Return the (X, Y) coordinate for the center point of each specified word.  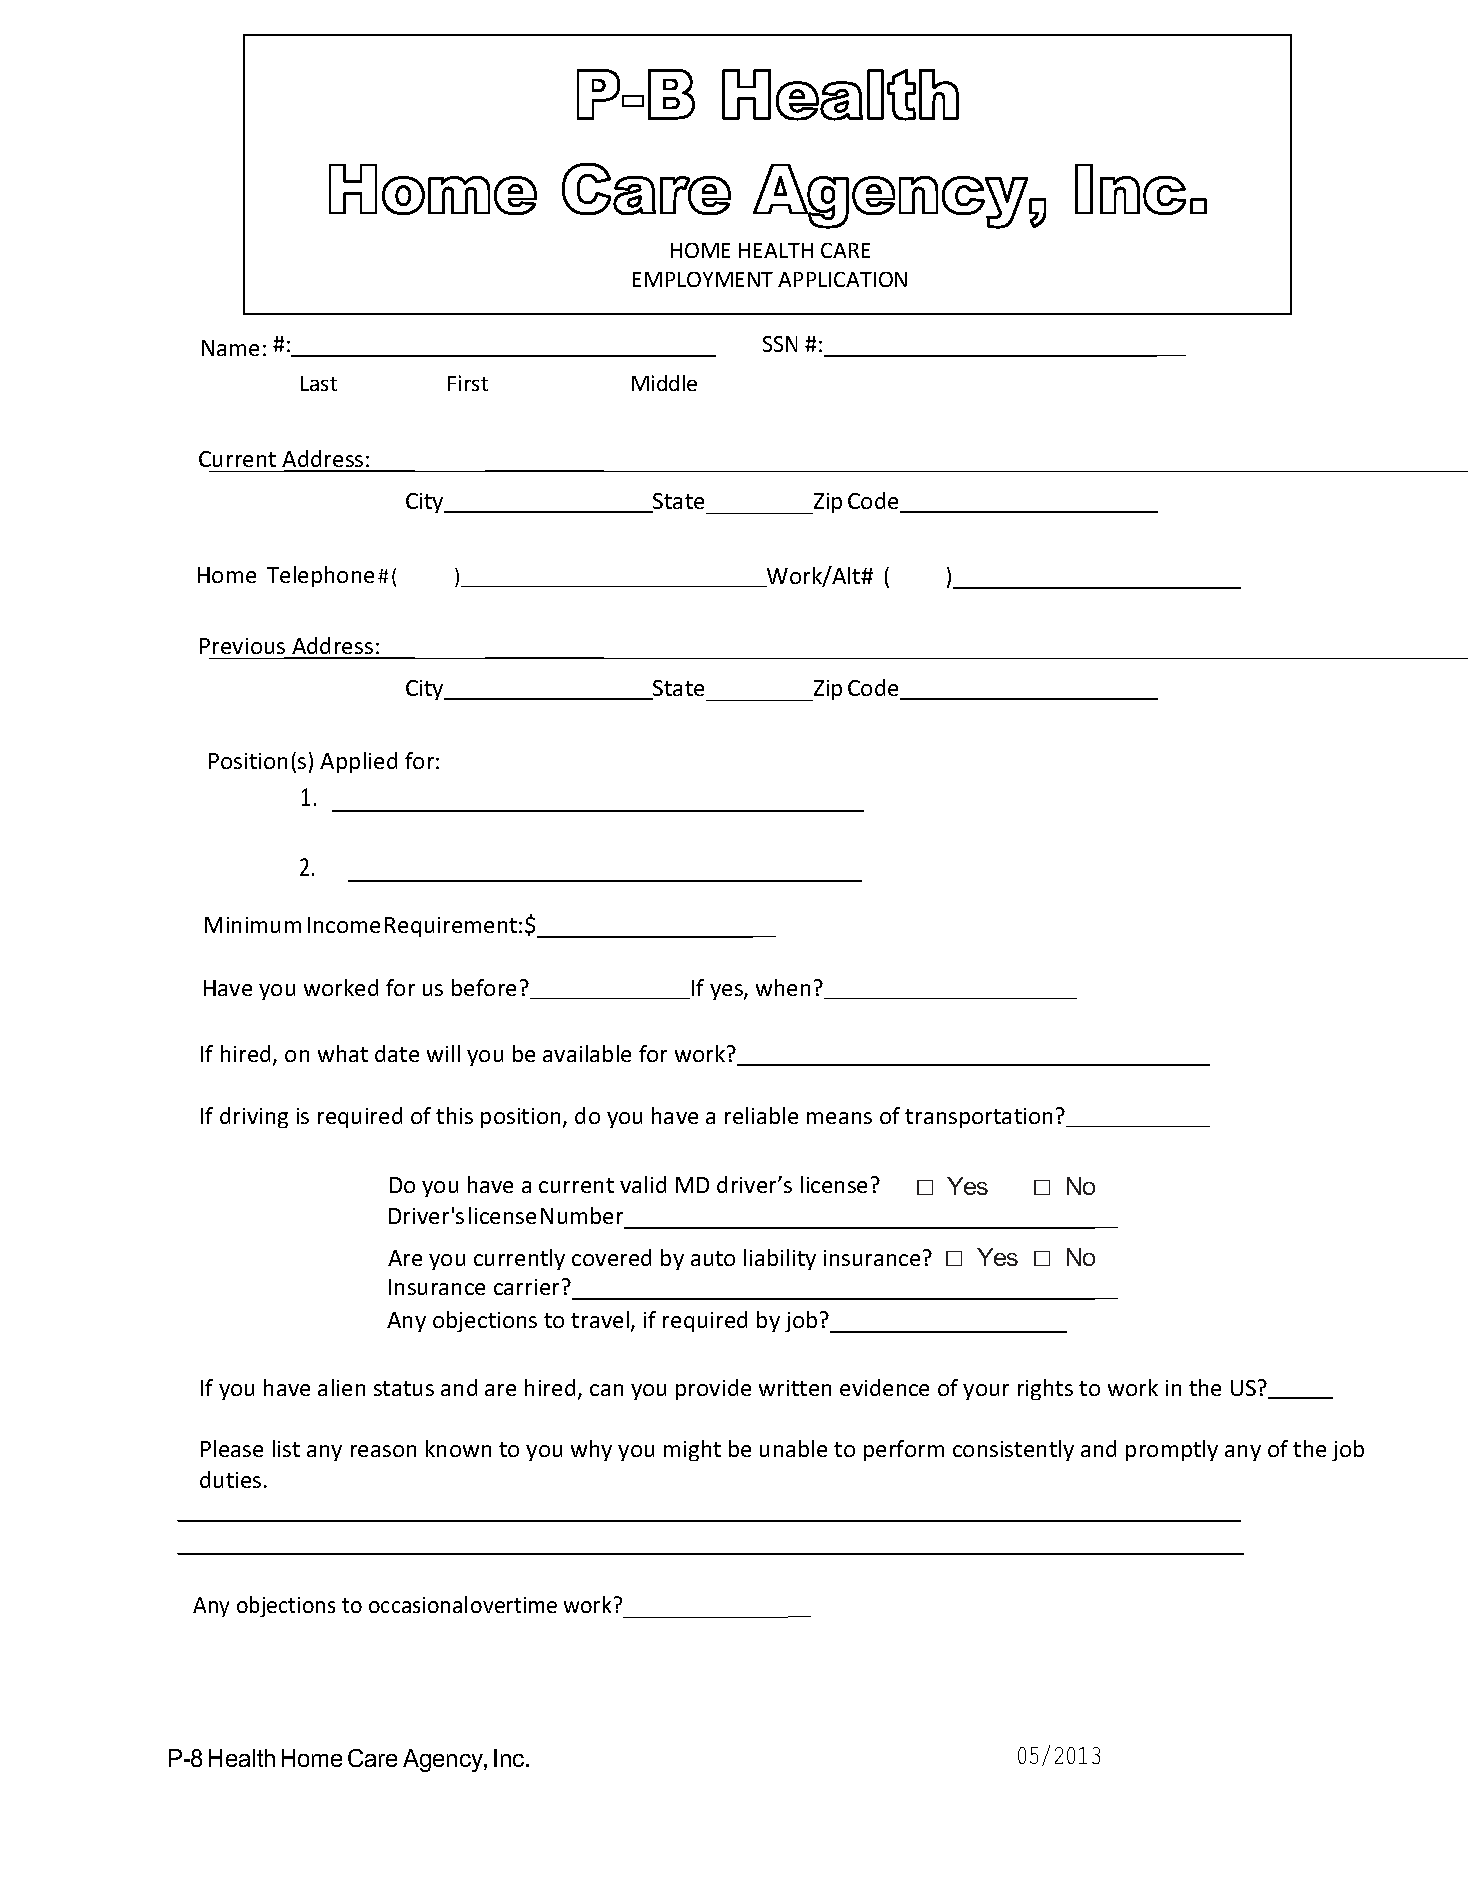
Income (344, 925)
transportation (978, 1118)
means (839, 1118)
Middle (664, 383)
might (692, 1450)
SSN (780, 344)
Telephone (320, 576)
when (783, 987)
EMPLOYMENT (703, 279)
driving (254, 1117)
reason (383, 1451)
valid (643, 1184)
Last (319, 383)
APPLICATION (842, 279)
